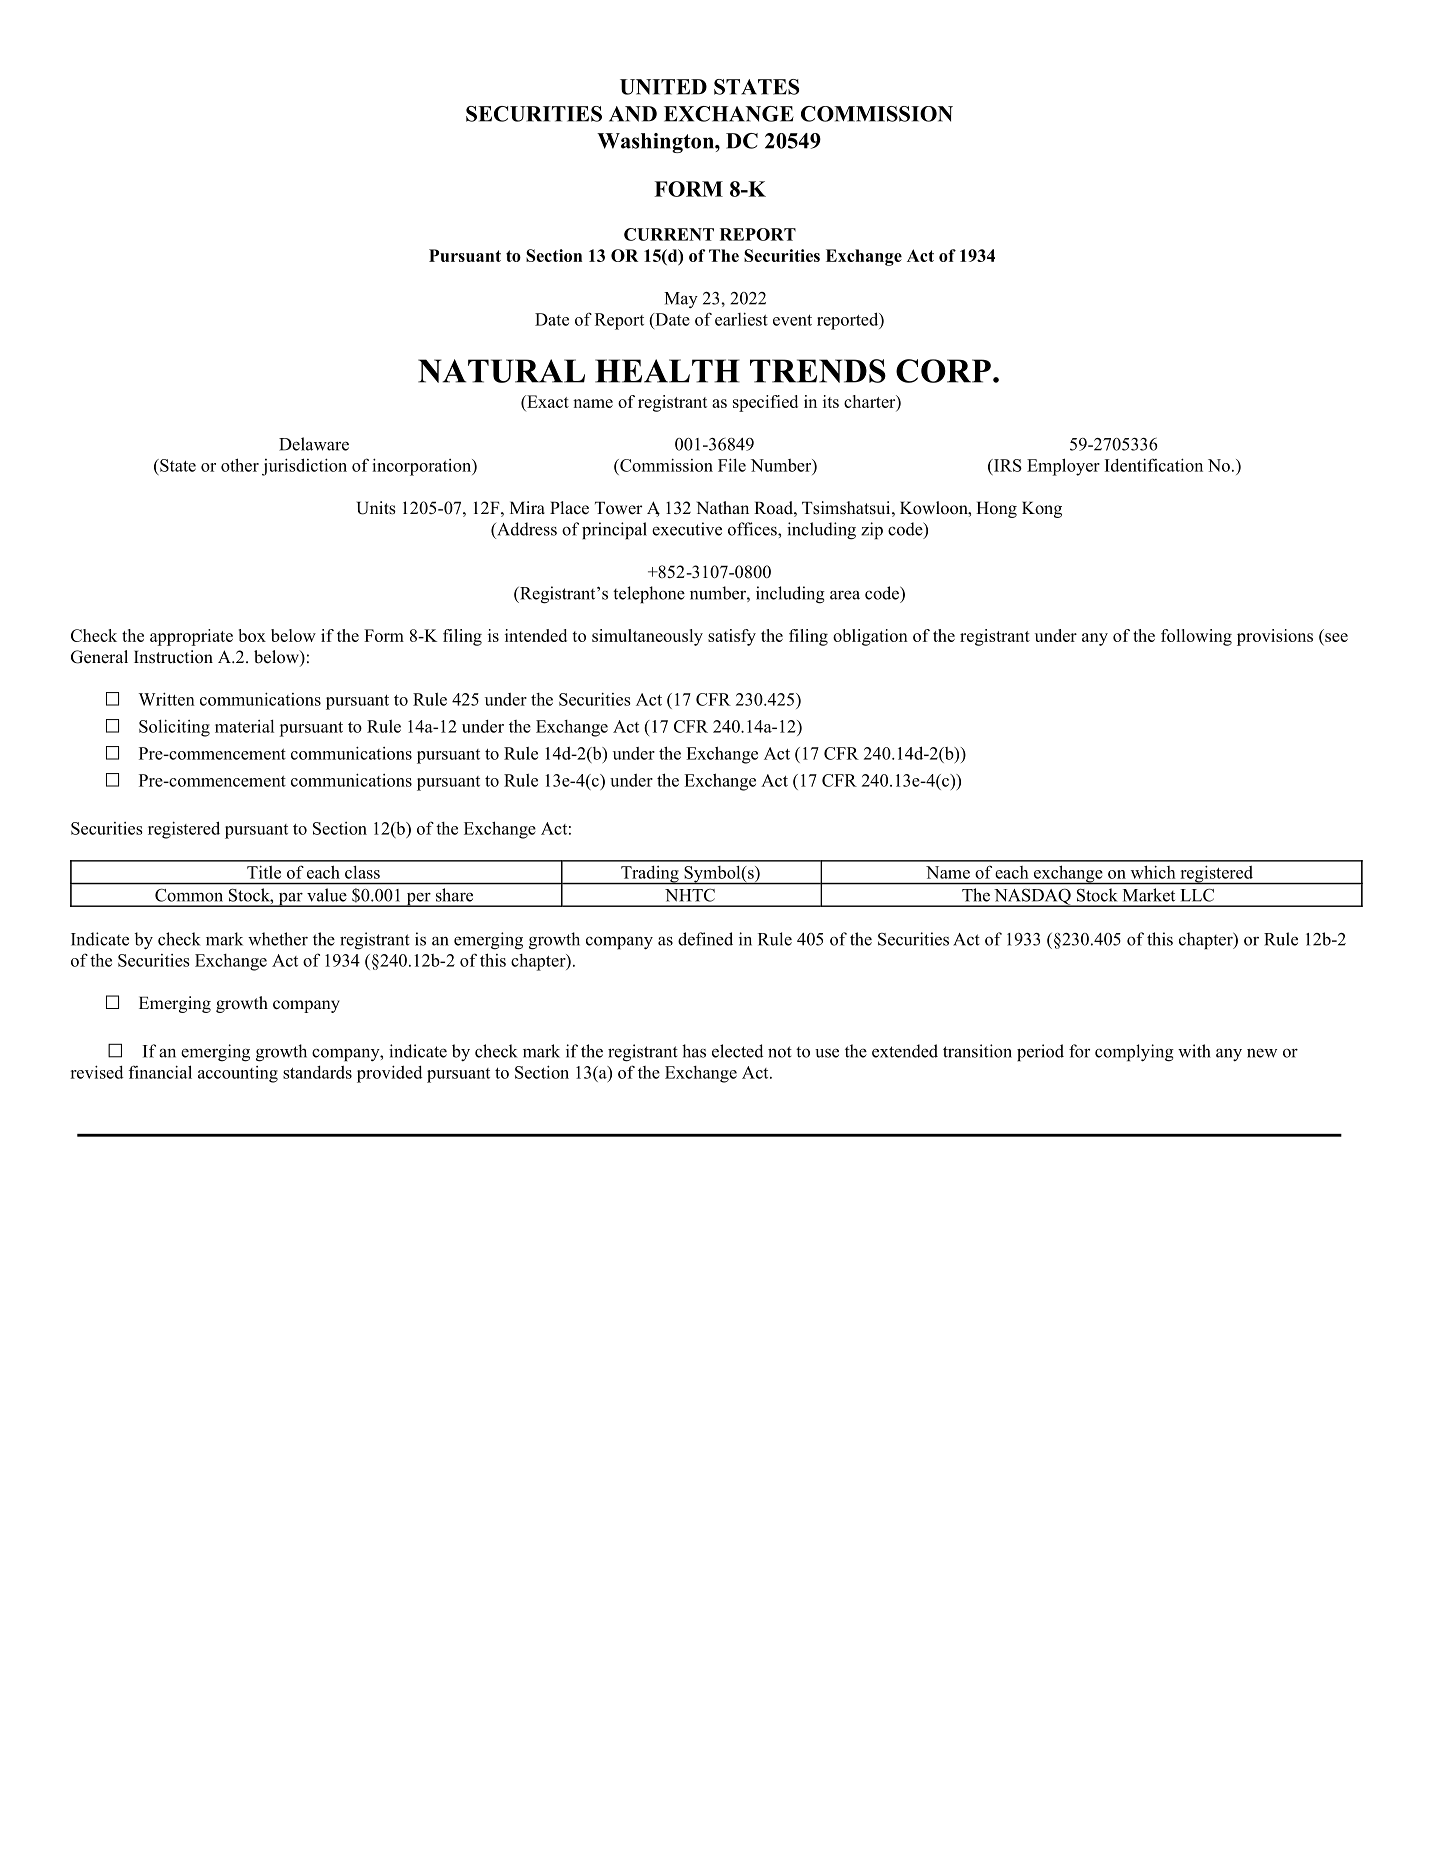  Describe the element at coordinates (667, 371) in the screenshot. I see `HEALTH` at that location.
